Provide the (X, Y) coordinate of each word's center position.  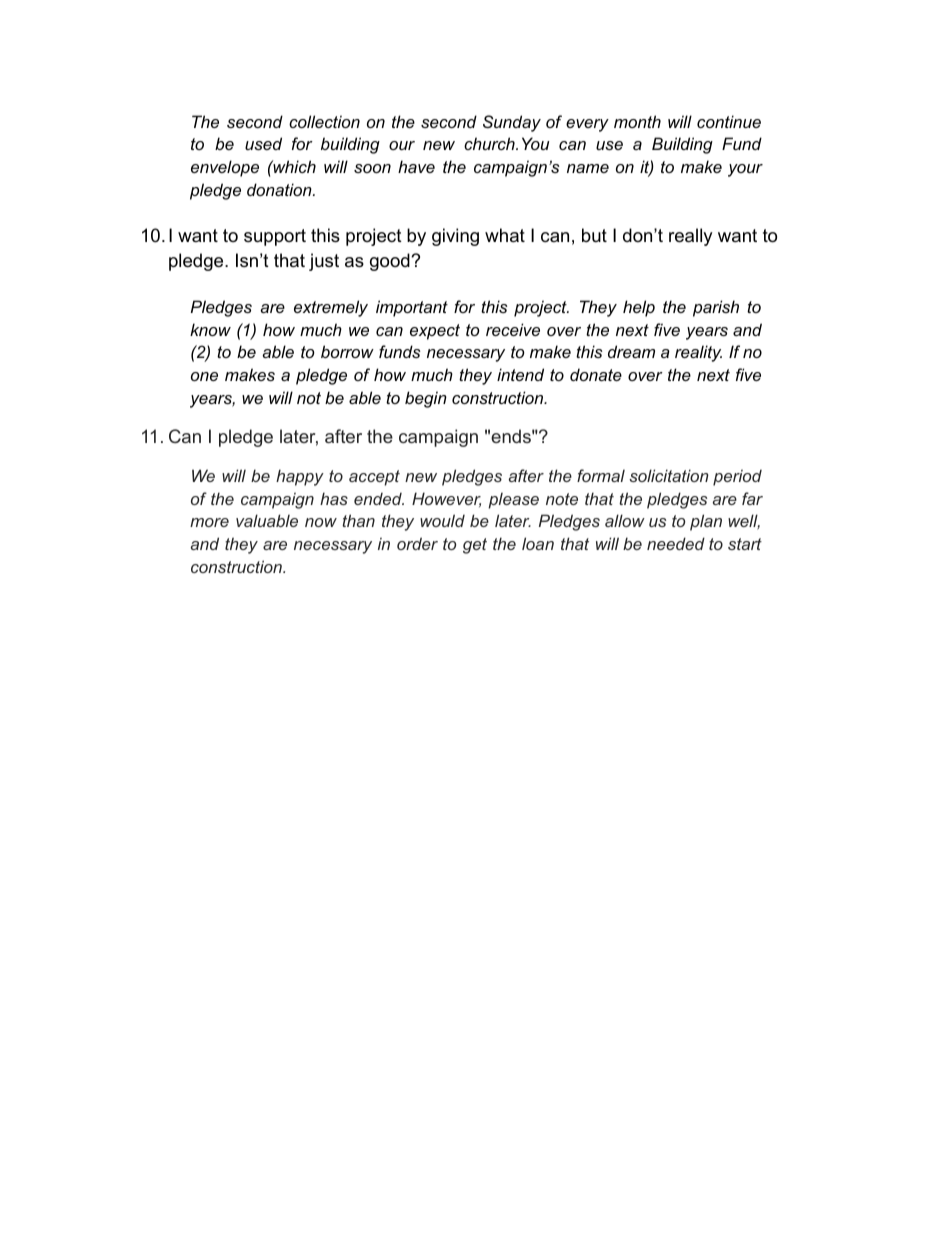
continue (729, 121)
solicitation (669, 475)
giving (455, 237)
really (691, 237)
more (209, 522)
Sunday (512, 123)
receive (513, 329)
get (475, 546)
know (210, 329)
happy (300, 477)
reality (698, 353)
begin (426, 399)
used (263, 143)
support (275, 237)
